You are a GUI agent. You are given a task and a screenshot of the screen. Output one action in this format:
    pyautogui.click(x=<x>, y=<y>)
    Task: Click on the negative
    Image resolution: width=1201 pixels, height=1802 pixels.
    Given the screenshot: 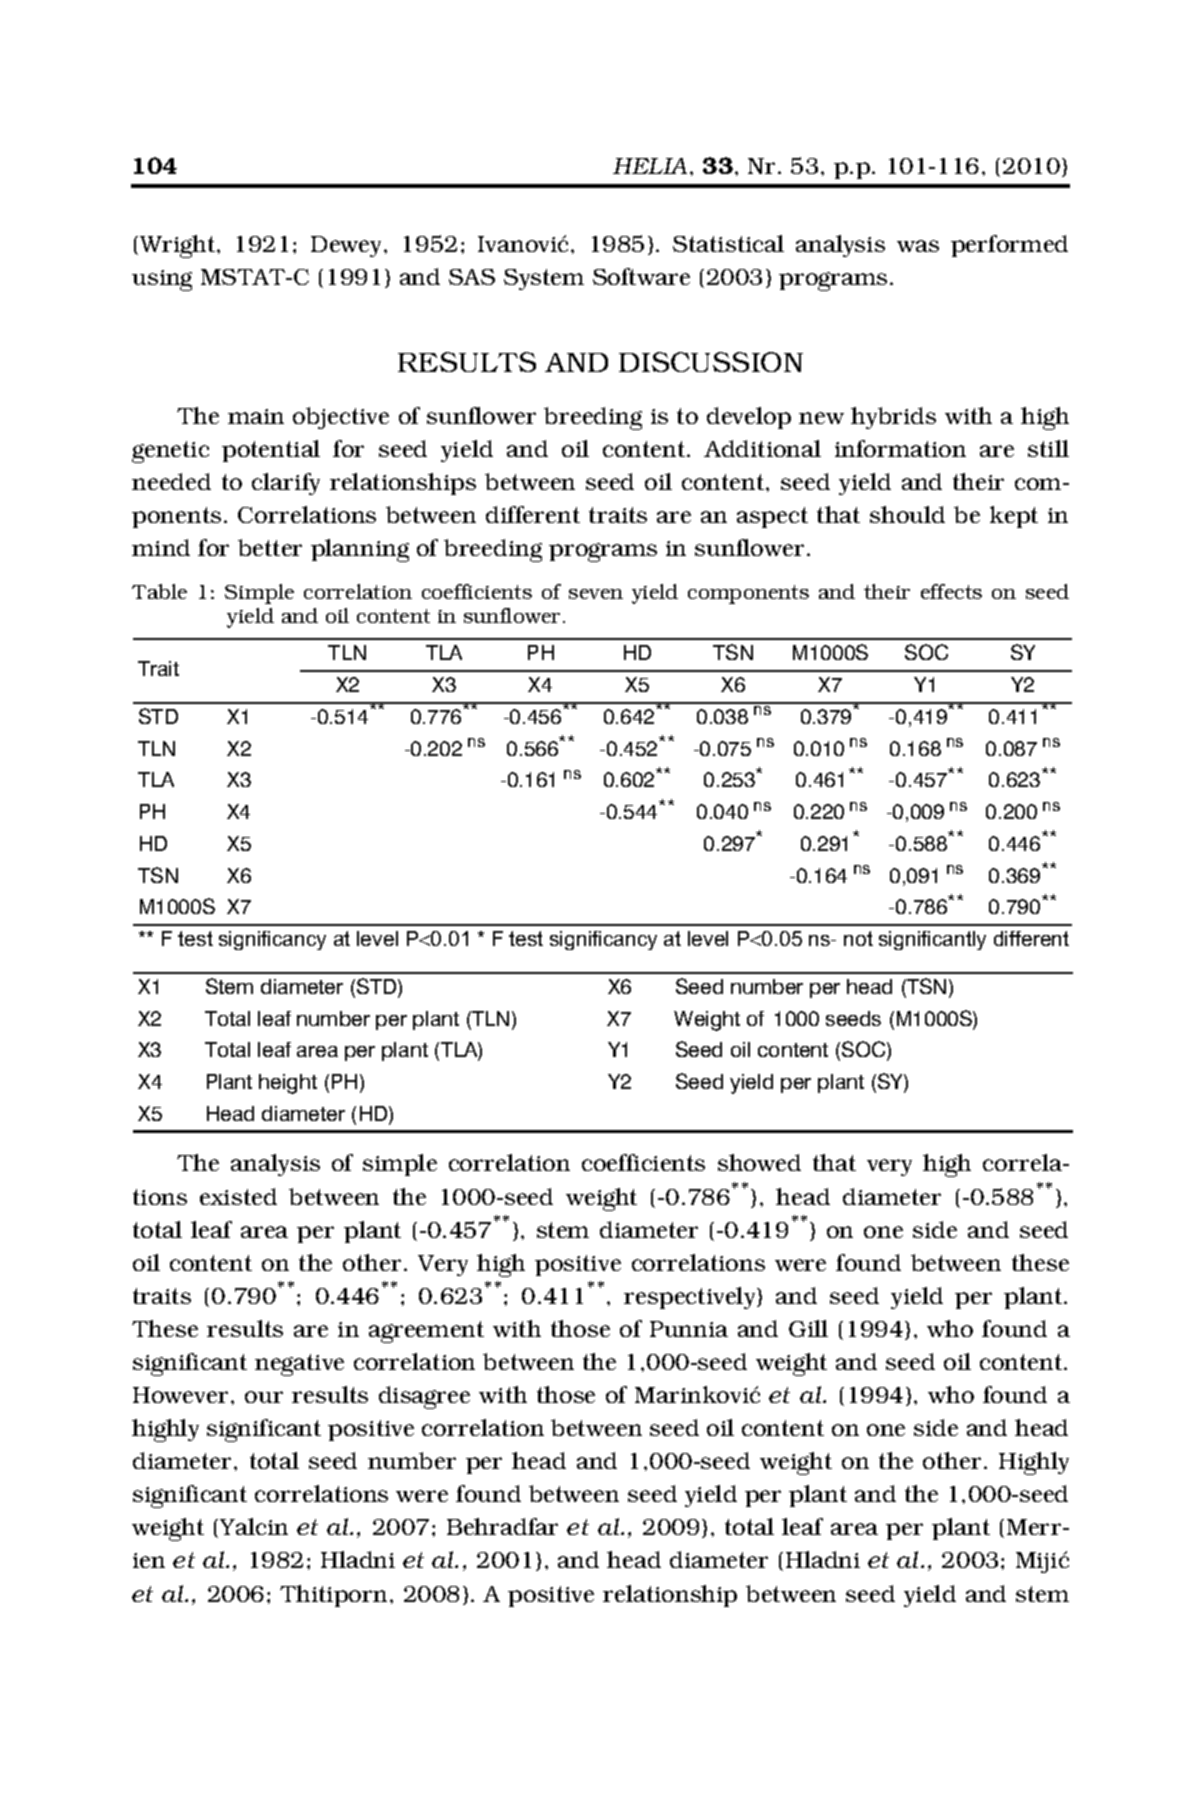 What is the action you would take?
    pyautogui.click(x=299, y=1365)
